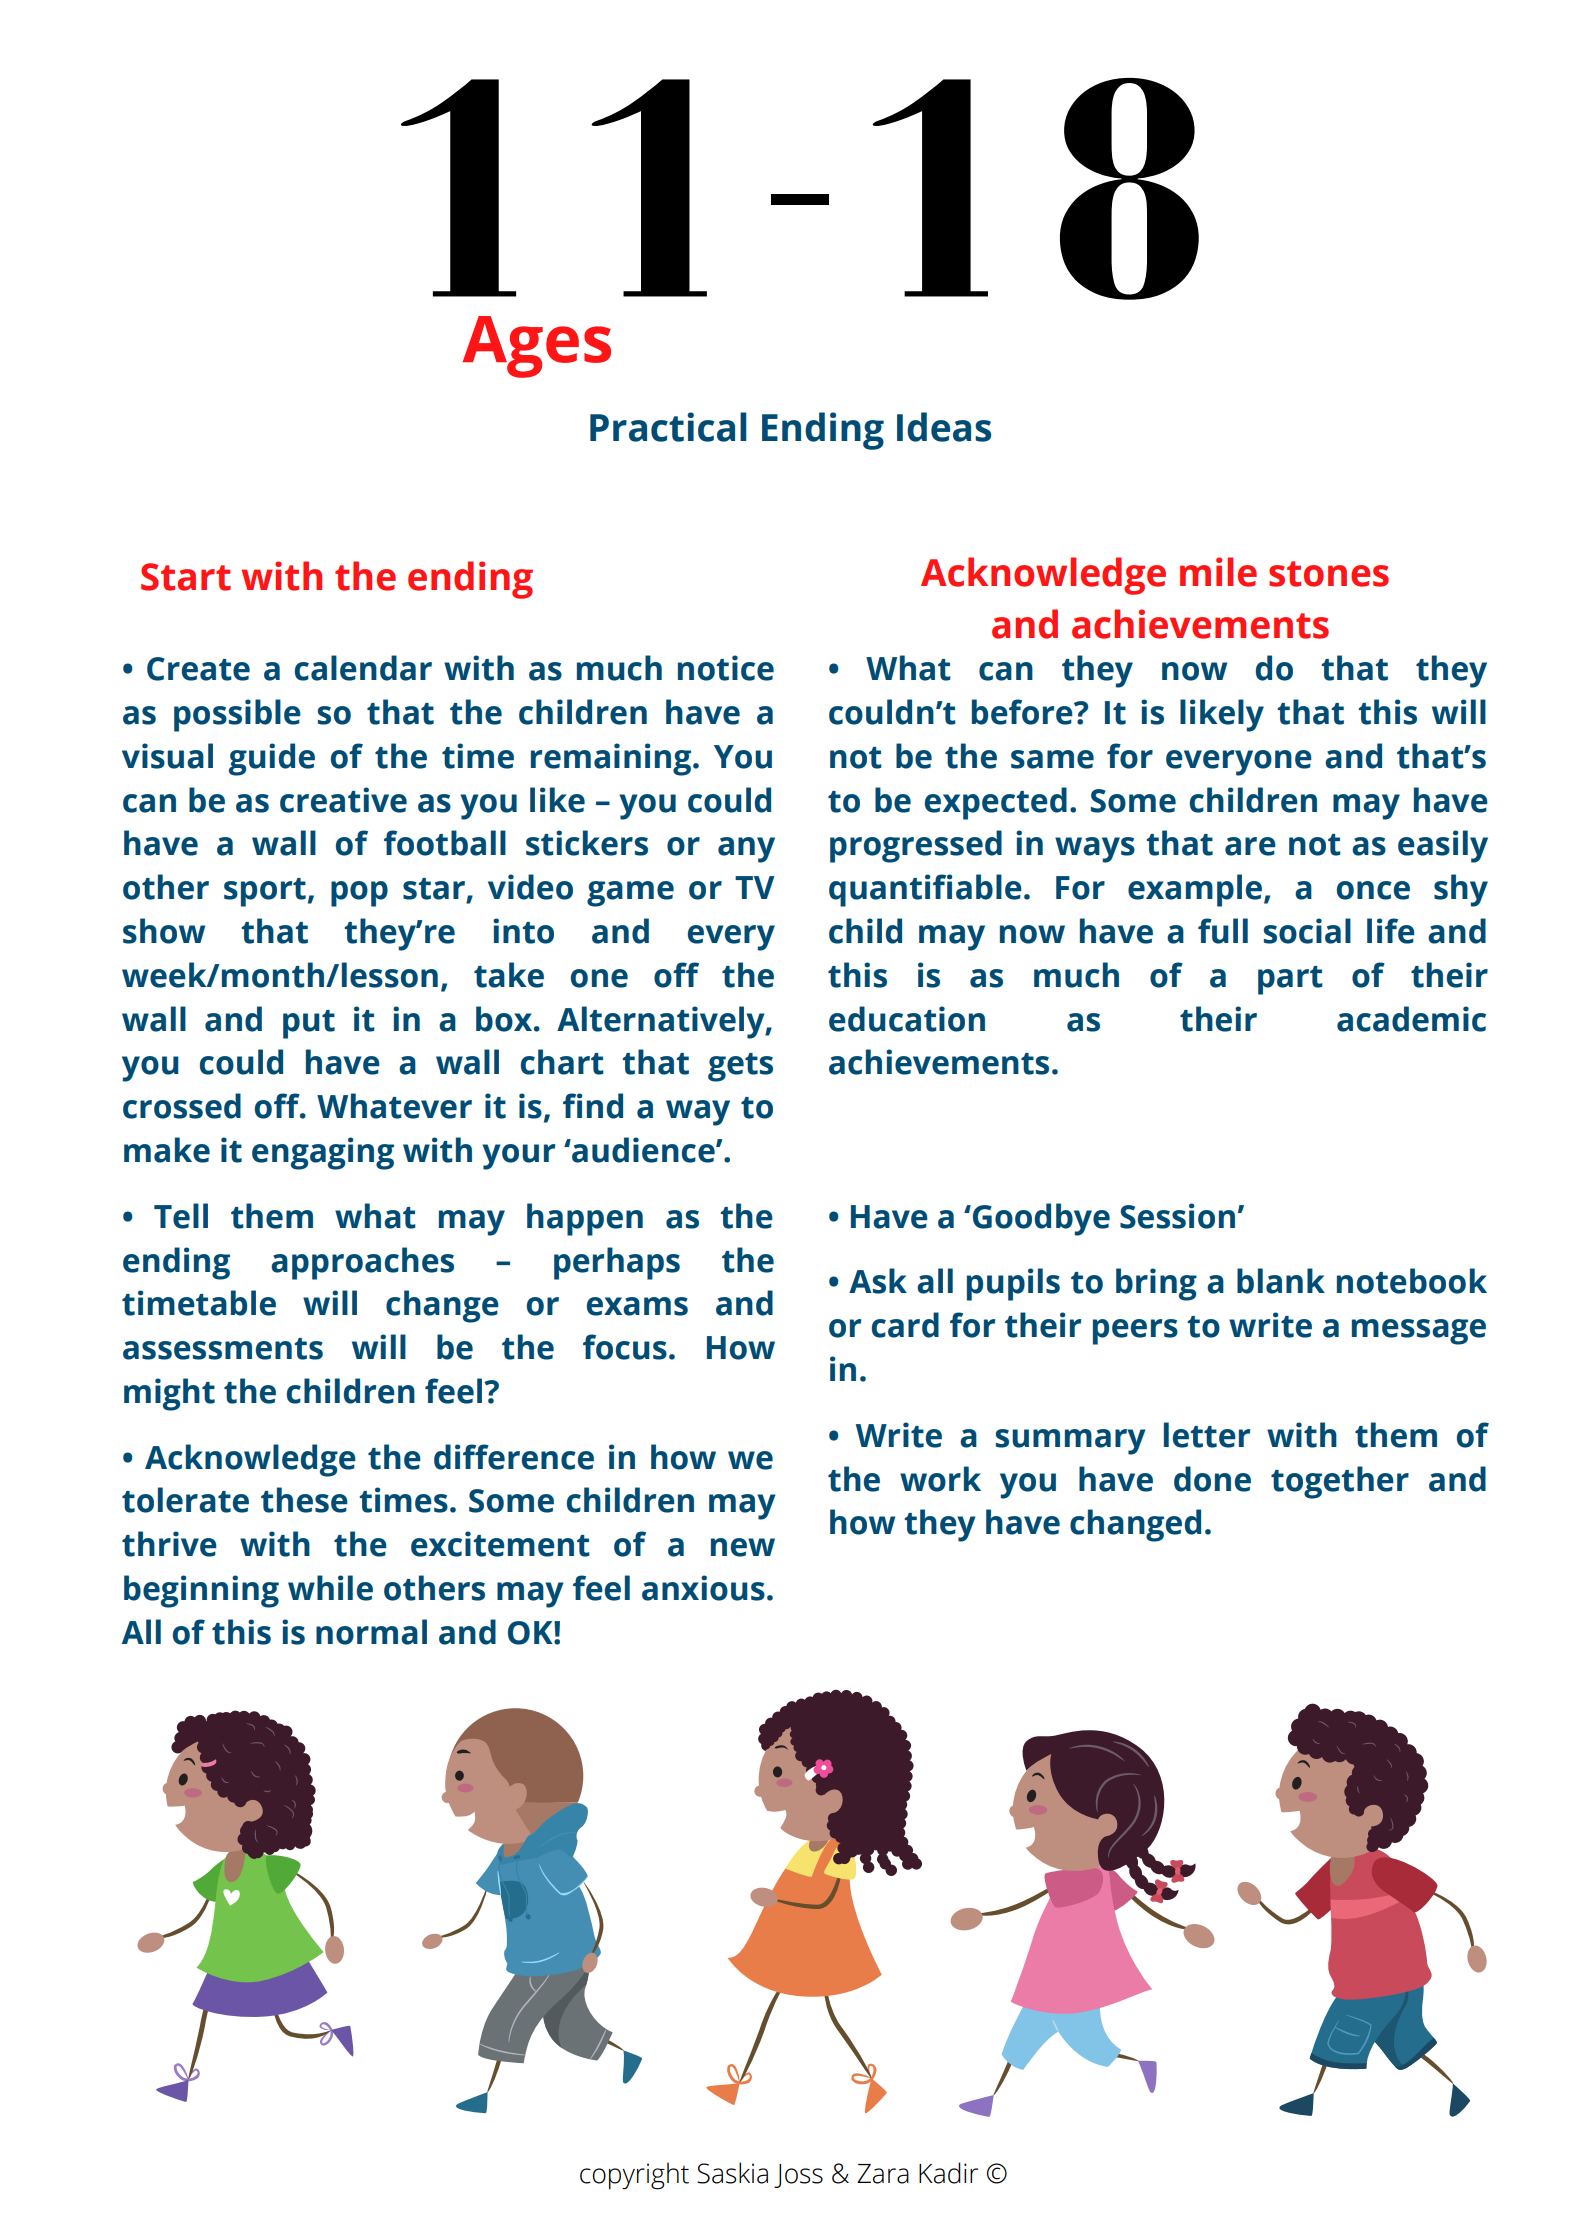  What do you see at coordinates (798, 2176) in the image?
I see `Joss` at bounding box center [798, 2176].
